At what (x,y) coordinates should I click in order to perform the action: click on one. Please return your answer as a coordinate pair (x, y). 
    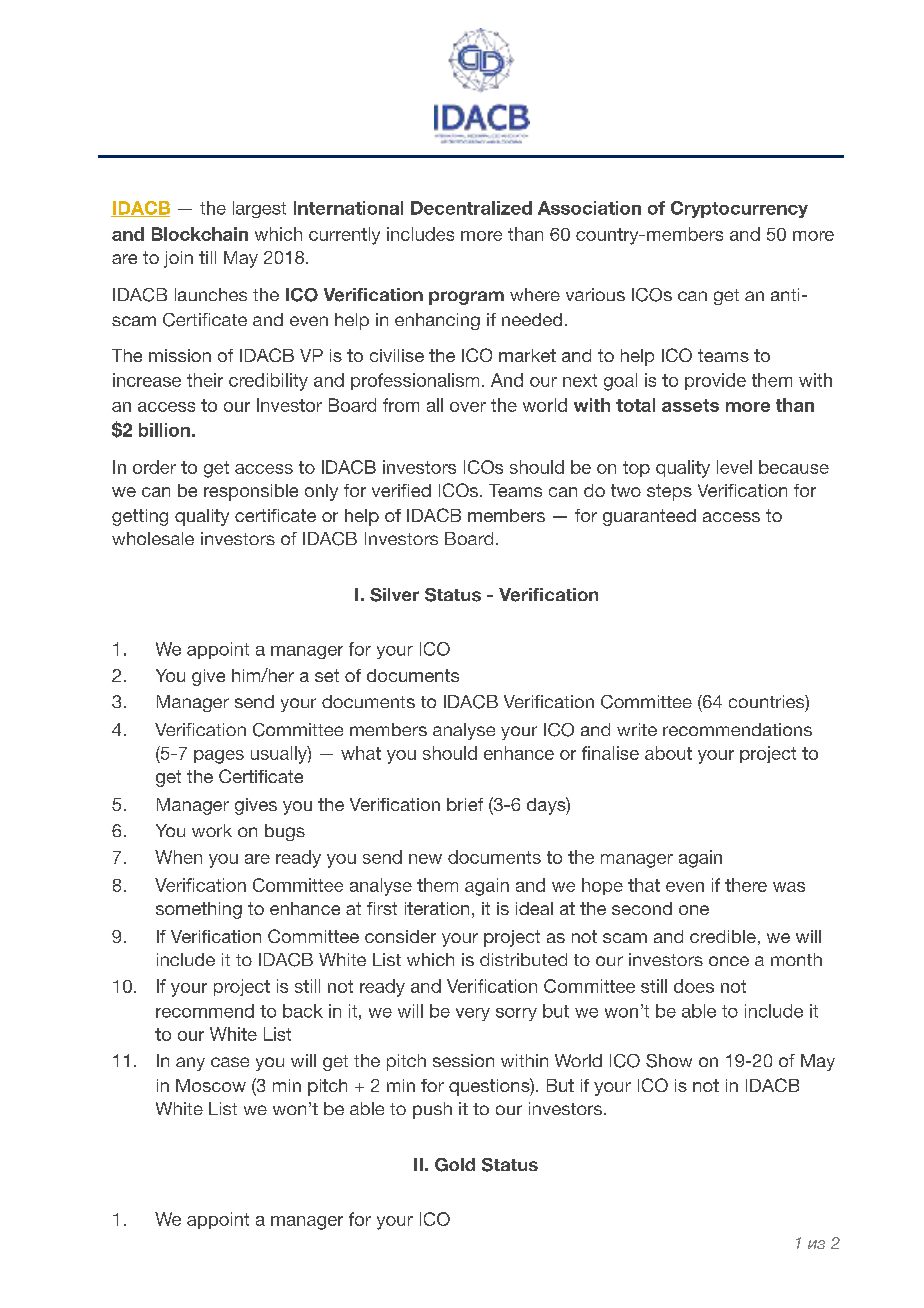
    Looking at the image, I should click on (694, 910).
